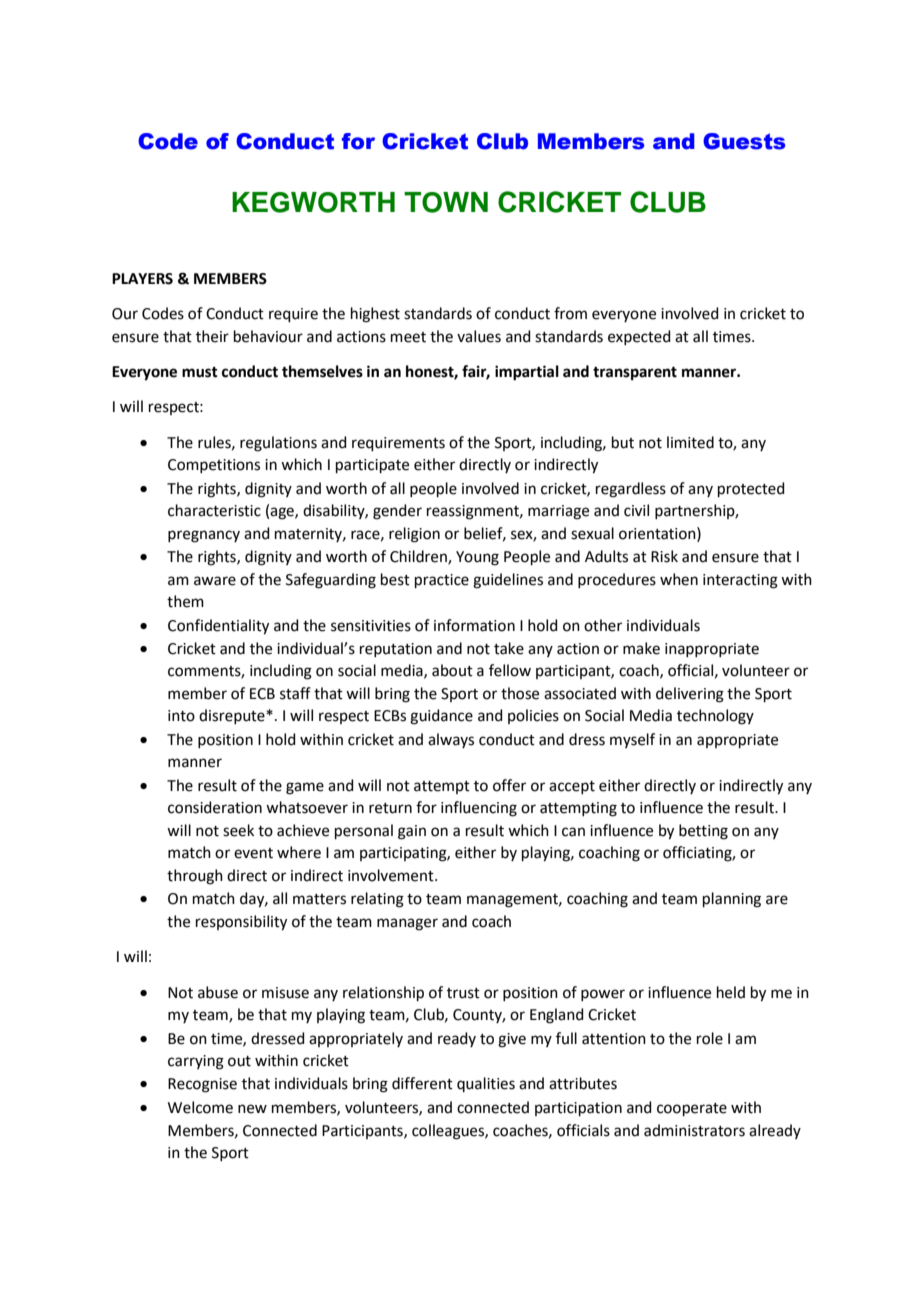 The width and height of the screenshot is (924, 1308). I want to click on influencing, so click(479, 809).
